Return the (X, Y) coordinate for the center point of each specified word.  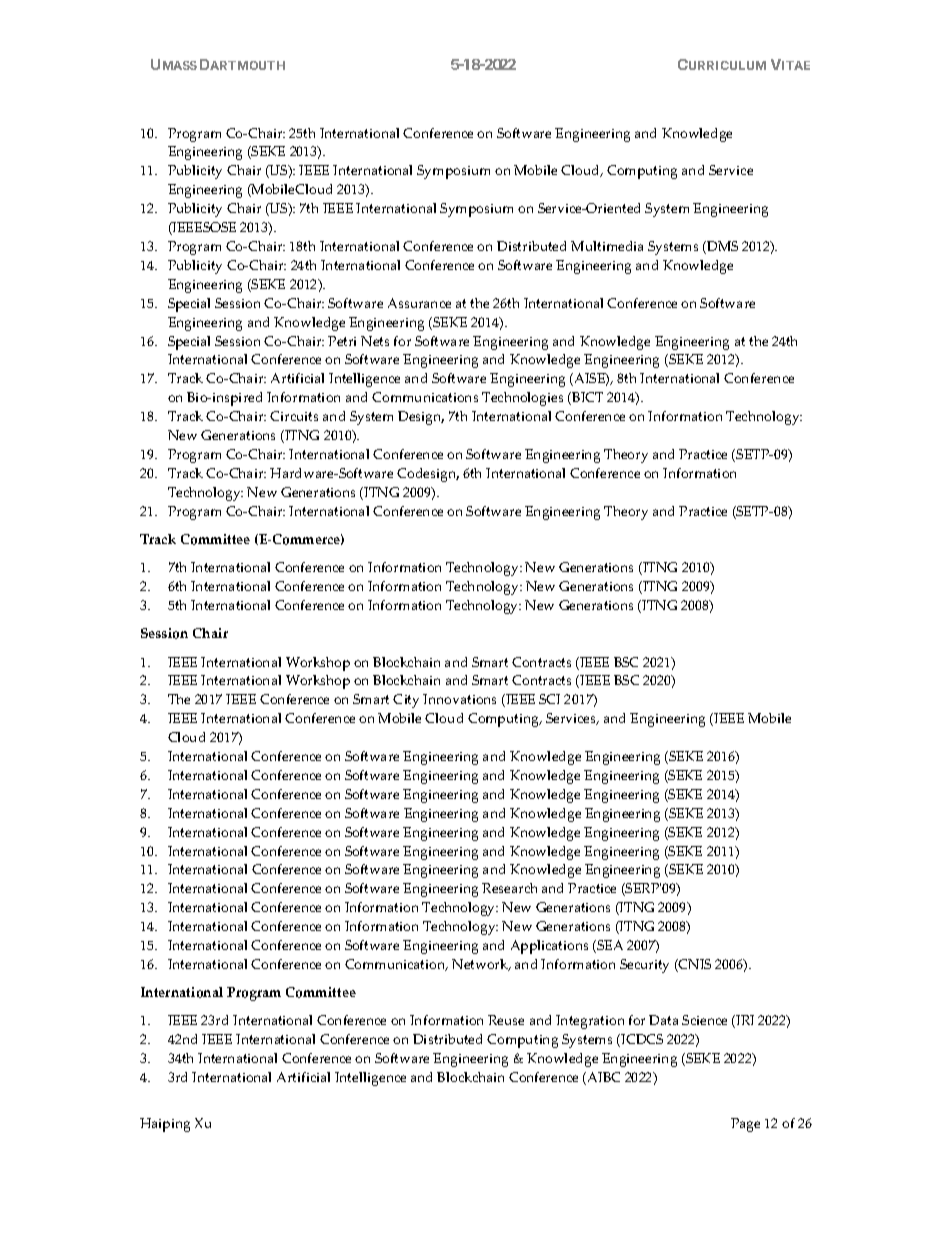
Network (481, 965)
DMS (721, 247)
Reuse (506, 1020)
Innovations (459, 699)
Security (644, 966)
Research (509, 888)
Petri (342, 341)
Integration (590, 1022)
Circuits (294, 416)
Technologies (522, 399)
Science (704, 1020)
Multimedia (607, 246)
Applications (549, 947)
